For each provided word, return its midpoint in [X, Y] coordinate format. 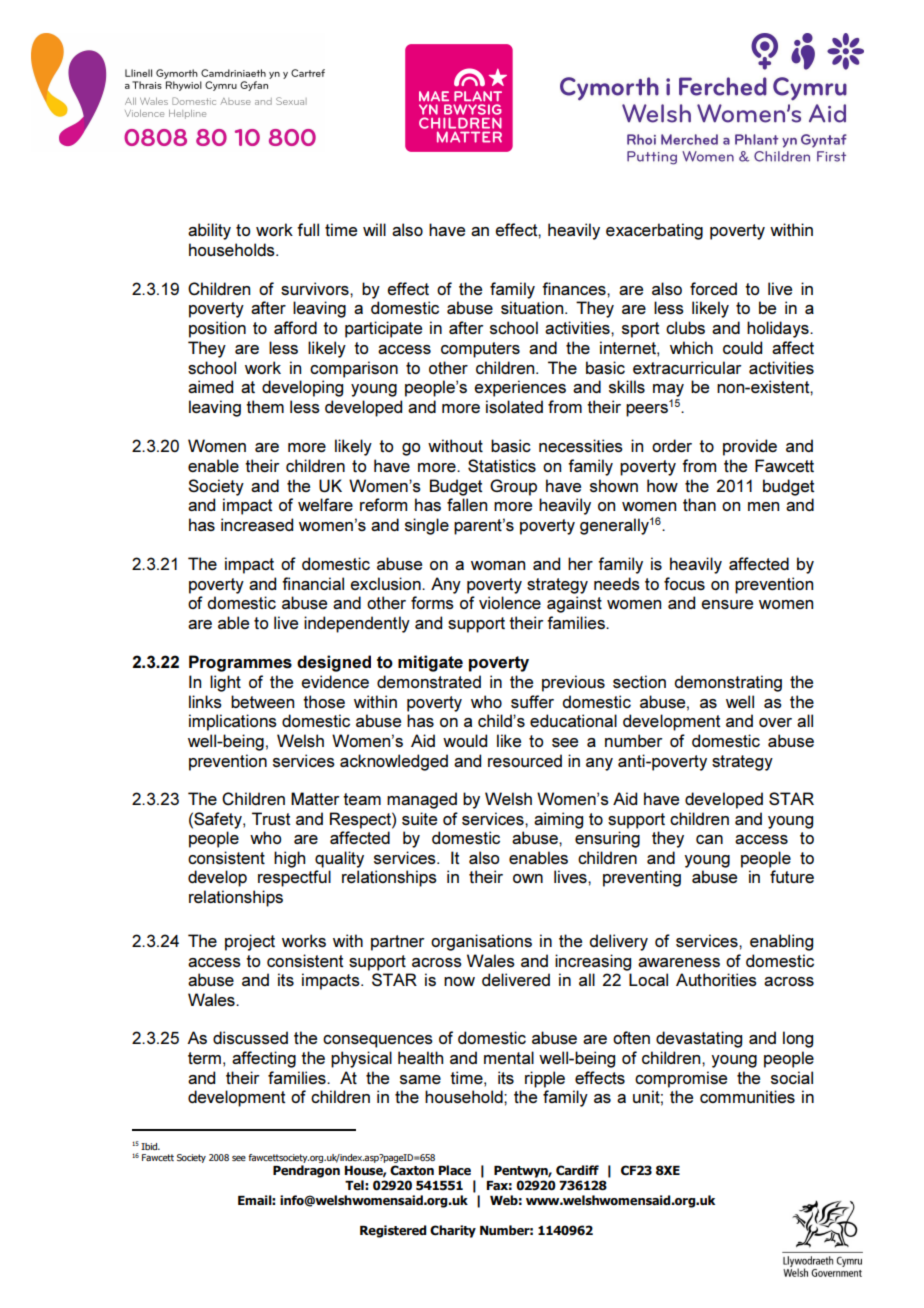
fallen [467, 504]
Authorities [716, 980]
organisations [481, 942]
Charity [453, 1231]
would [465, 740]
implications [233, 722]
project [250, 942]
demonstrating [728, 683]
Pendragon [306, 1171]
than [699, 504]
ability [209, 231]
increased [257, 524]
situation [533, 307]
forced [713, 288]
